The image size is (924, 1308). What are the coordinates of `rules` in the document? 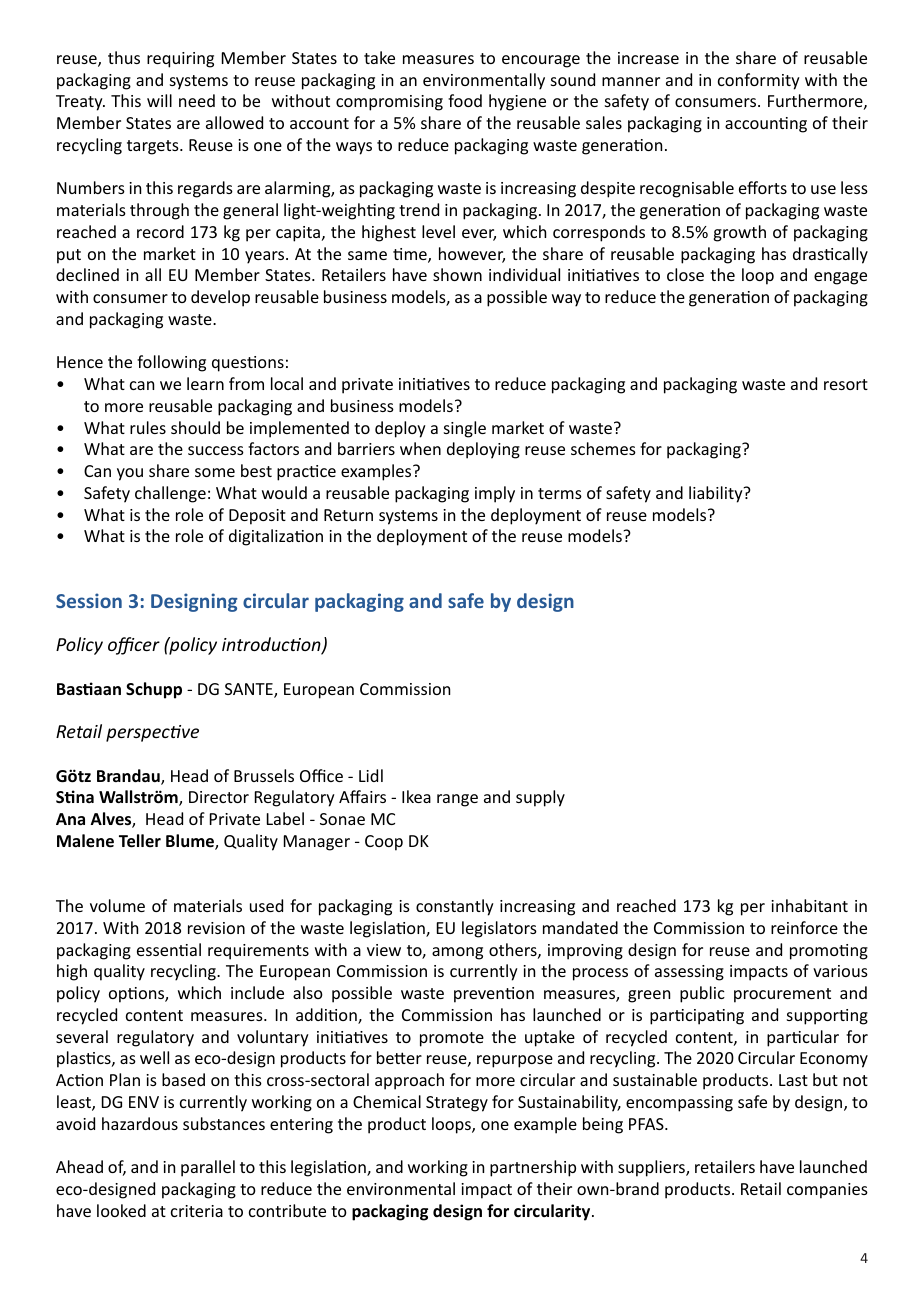 It's located at (148, 427).
